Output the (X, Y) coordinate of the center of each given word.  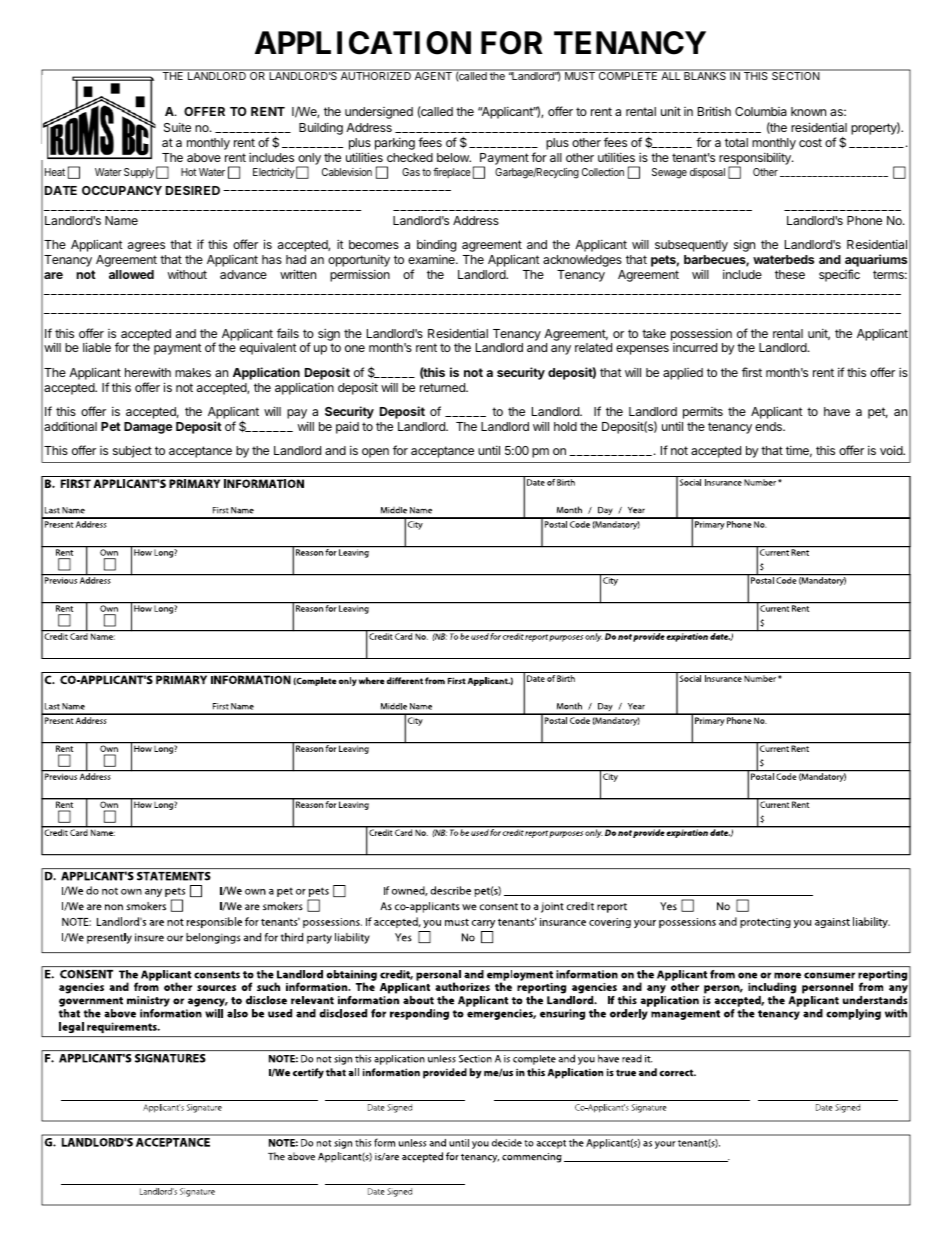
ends (769, 426)
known (808, 111)
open (375, 453)
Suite (177, 127)
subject (132, 451)
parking (395, 144)
